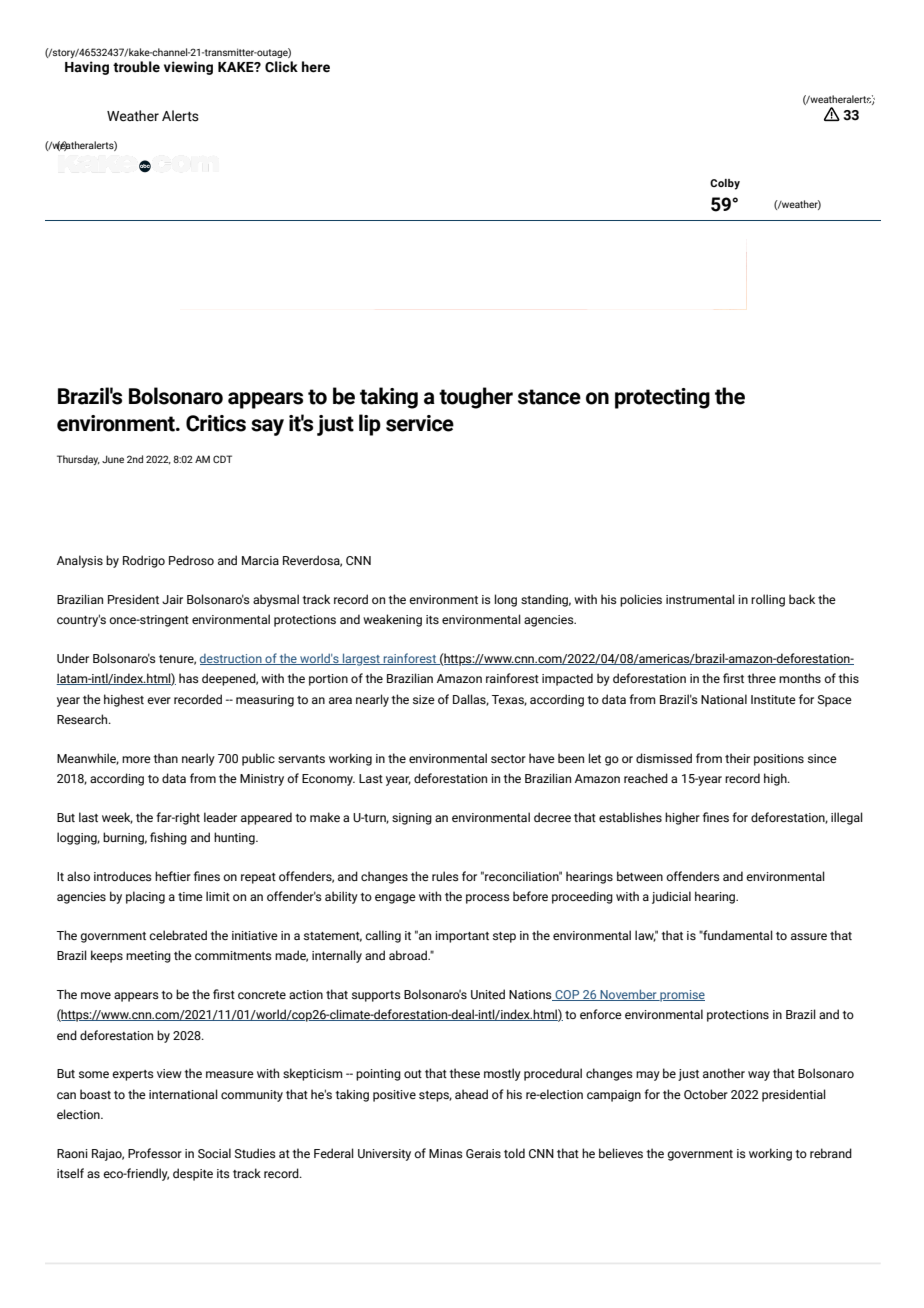 The height and width of the image is (1308, 924). Describe the element at coordinates (144, 561) in the image. I see `Rodrigo` at that location.
